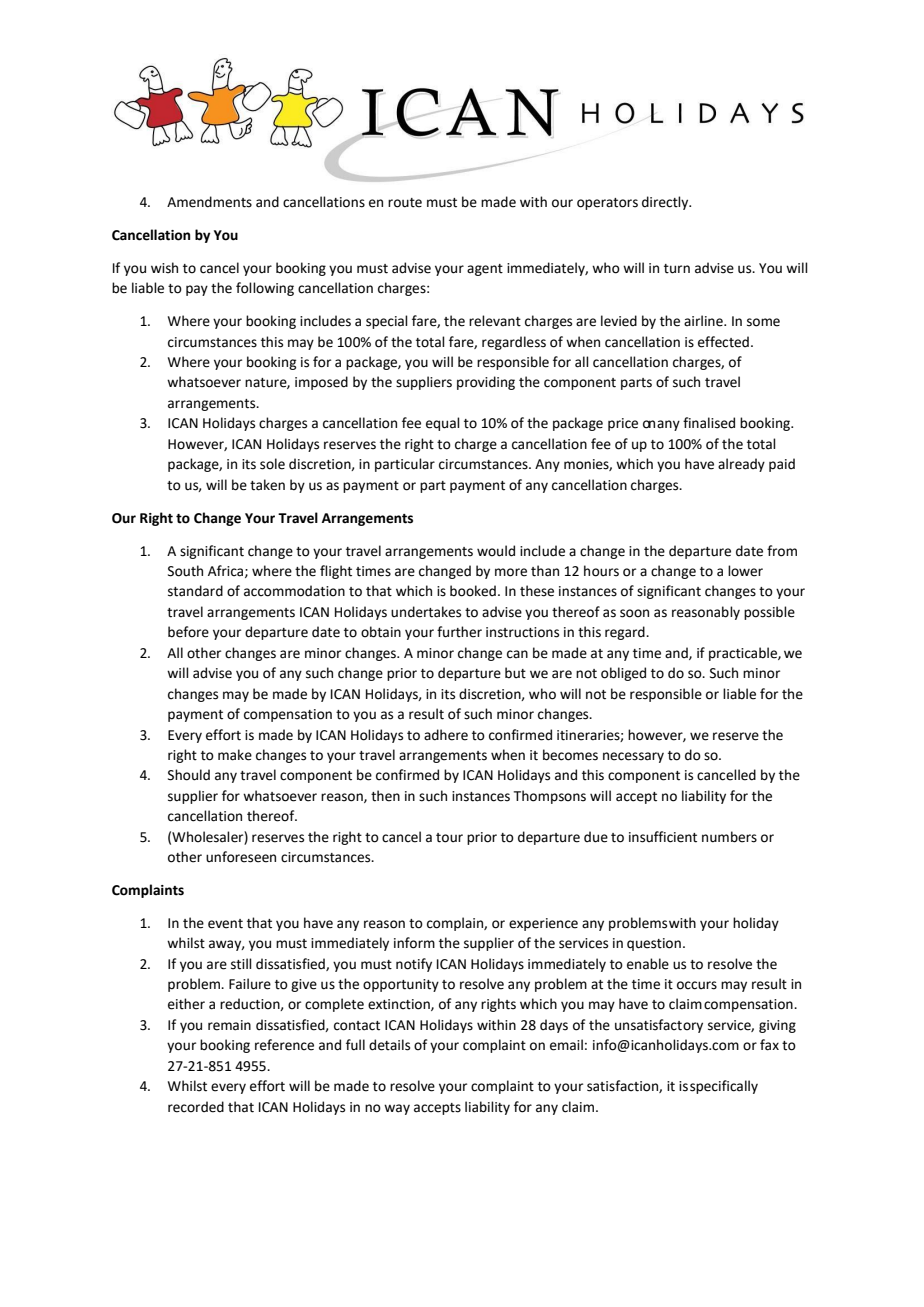  I want to click on make, so click(235, 755).
